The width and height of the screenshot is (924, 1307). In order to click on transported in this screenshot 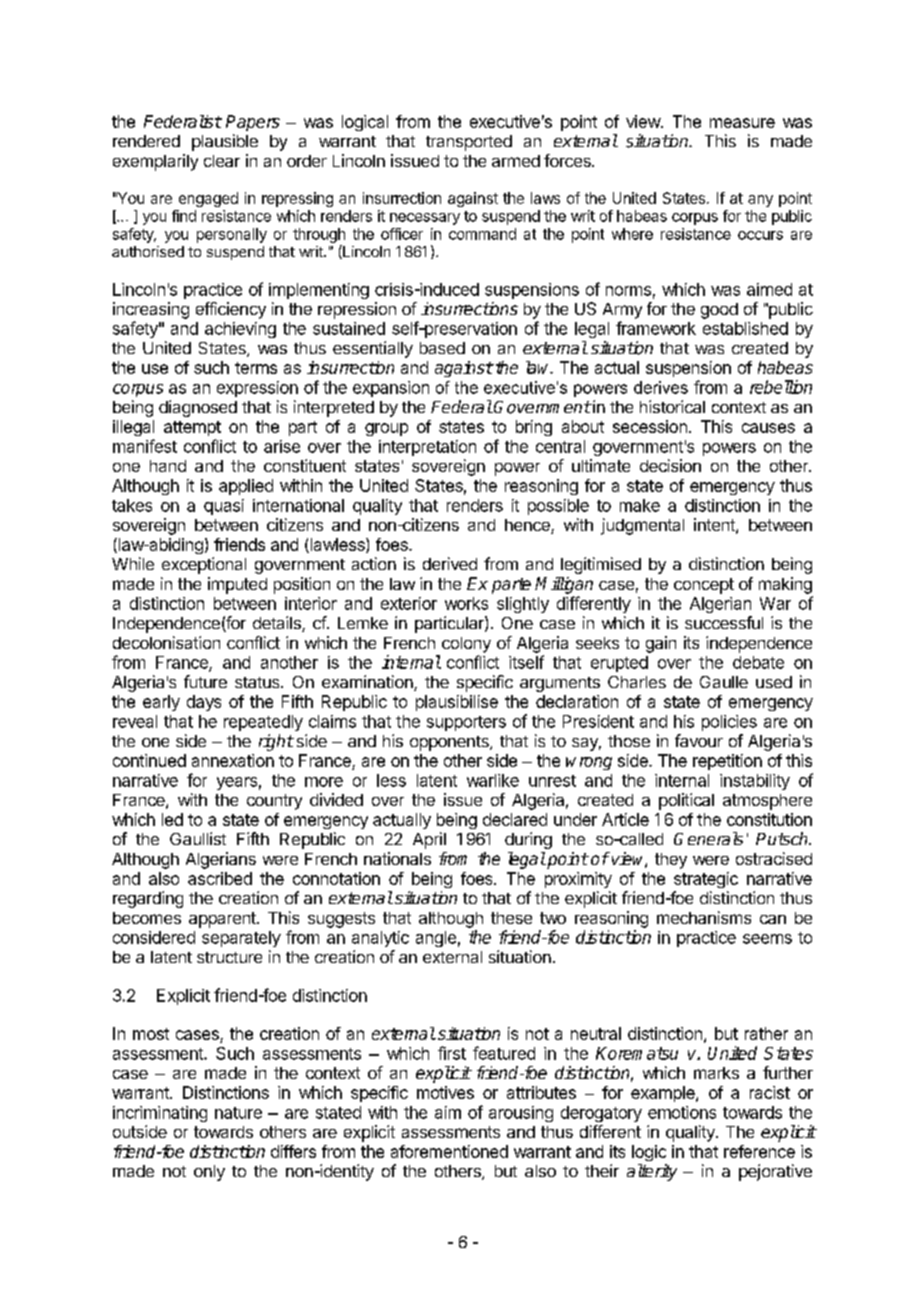, I will do `click(469, 143)`.
